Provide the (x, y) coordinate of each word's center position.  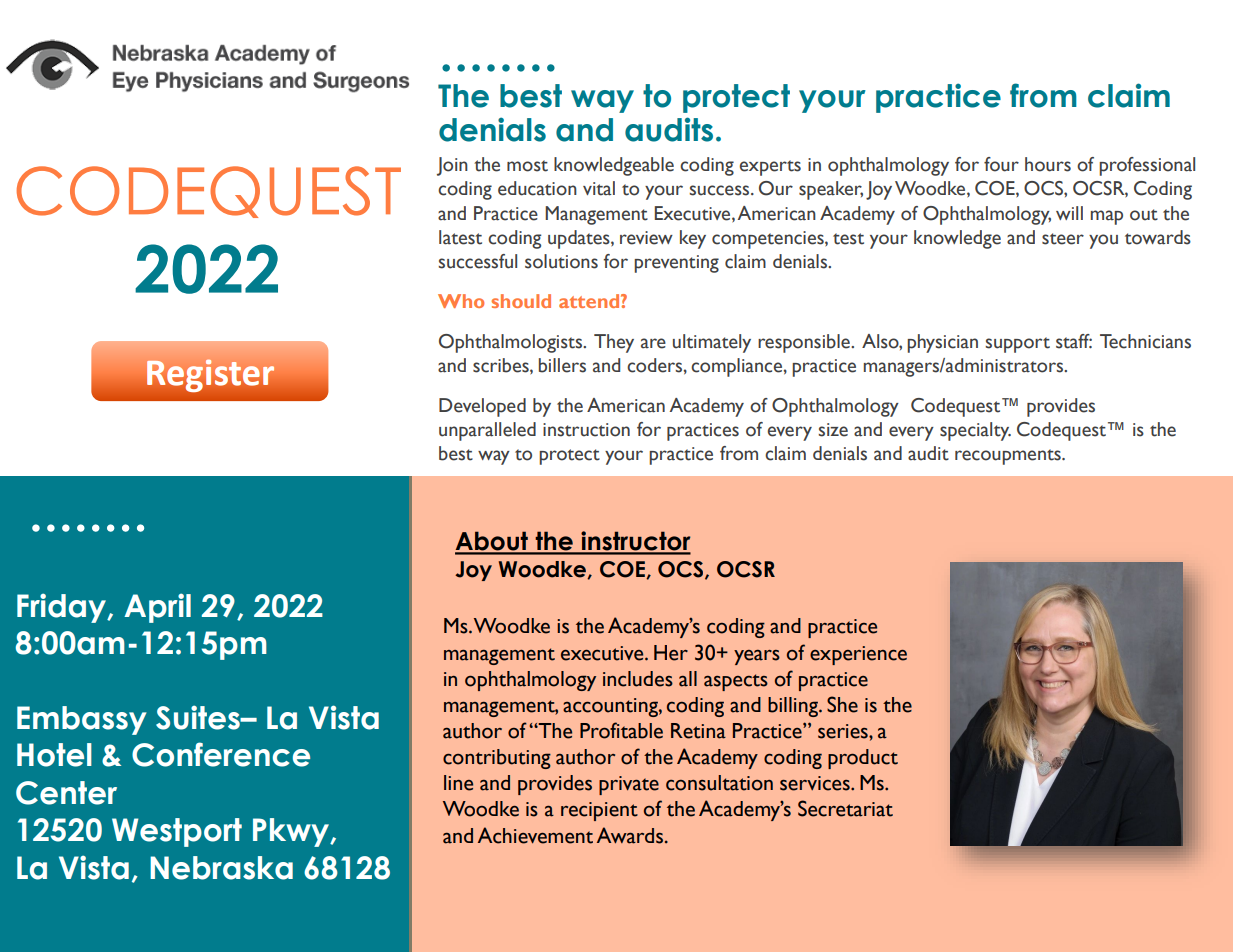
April (157, 608)
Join (452, 166)
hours (1048, 164)
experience (858, 655)
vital (599, 188)
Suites (199, 717)
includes (638, 679)
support (1017, 345)
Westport (177, 832)
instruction (586, 430)
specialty (975, 431)
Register (210, 375)
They (614, 343)
